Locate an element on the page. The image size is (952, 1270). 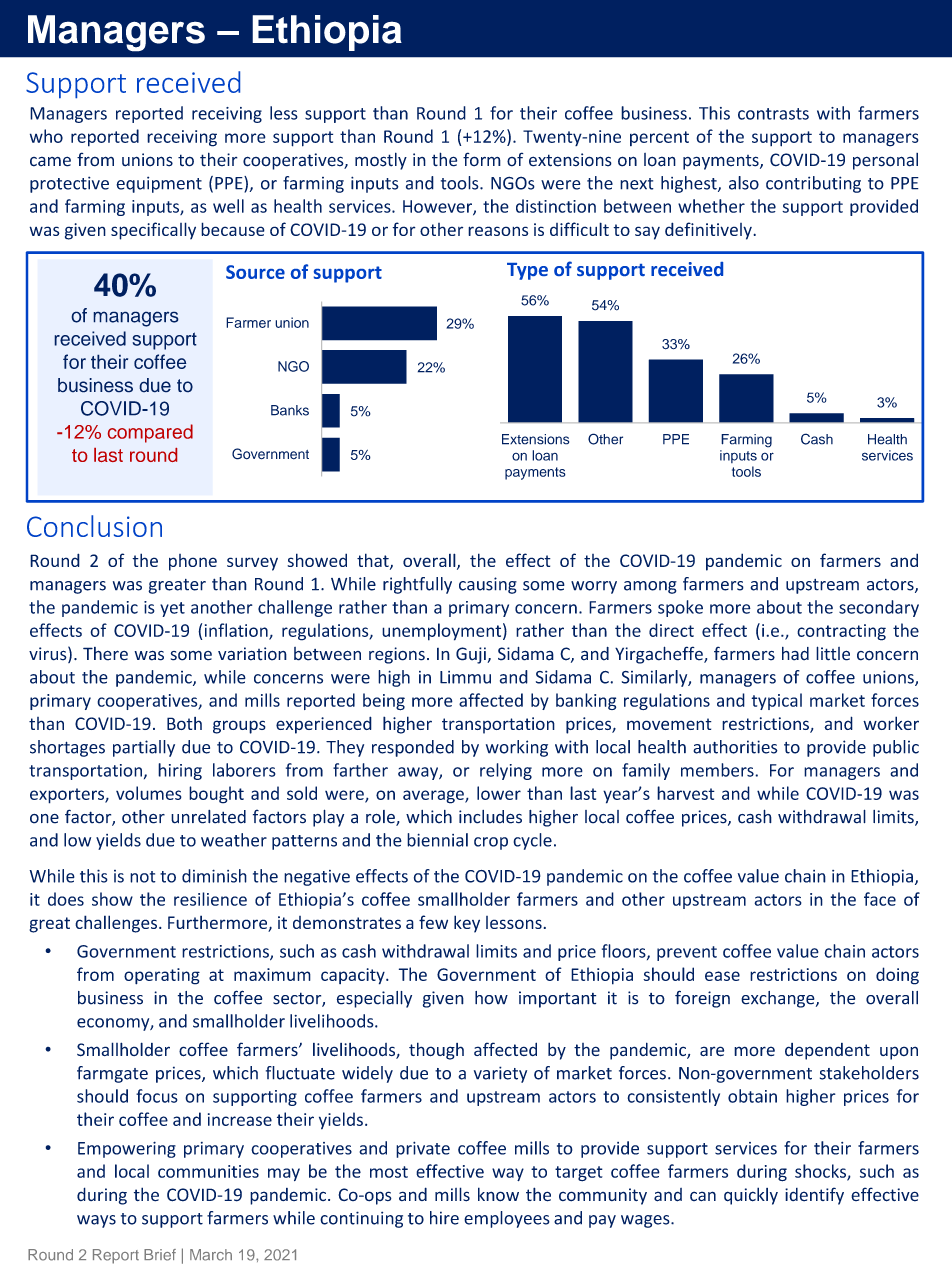
Limmu is located at coordinates (465, 677).
